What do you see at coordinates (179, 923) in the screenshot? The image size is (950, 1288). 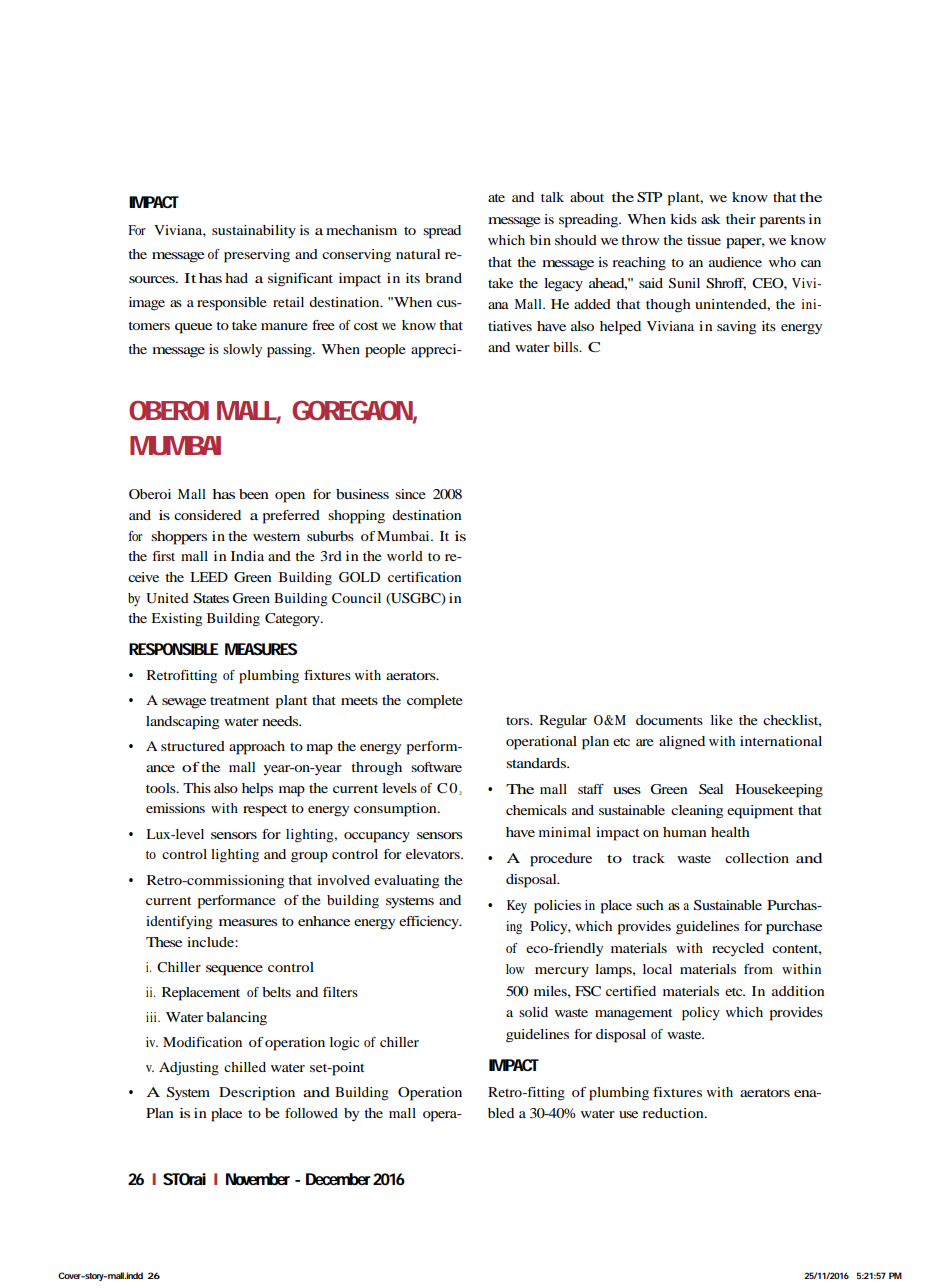 I see `identifying` at bounding box center [179, 923].
